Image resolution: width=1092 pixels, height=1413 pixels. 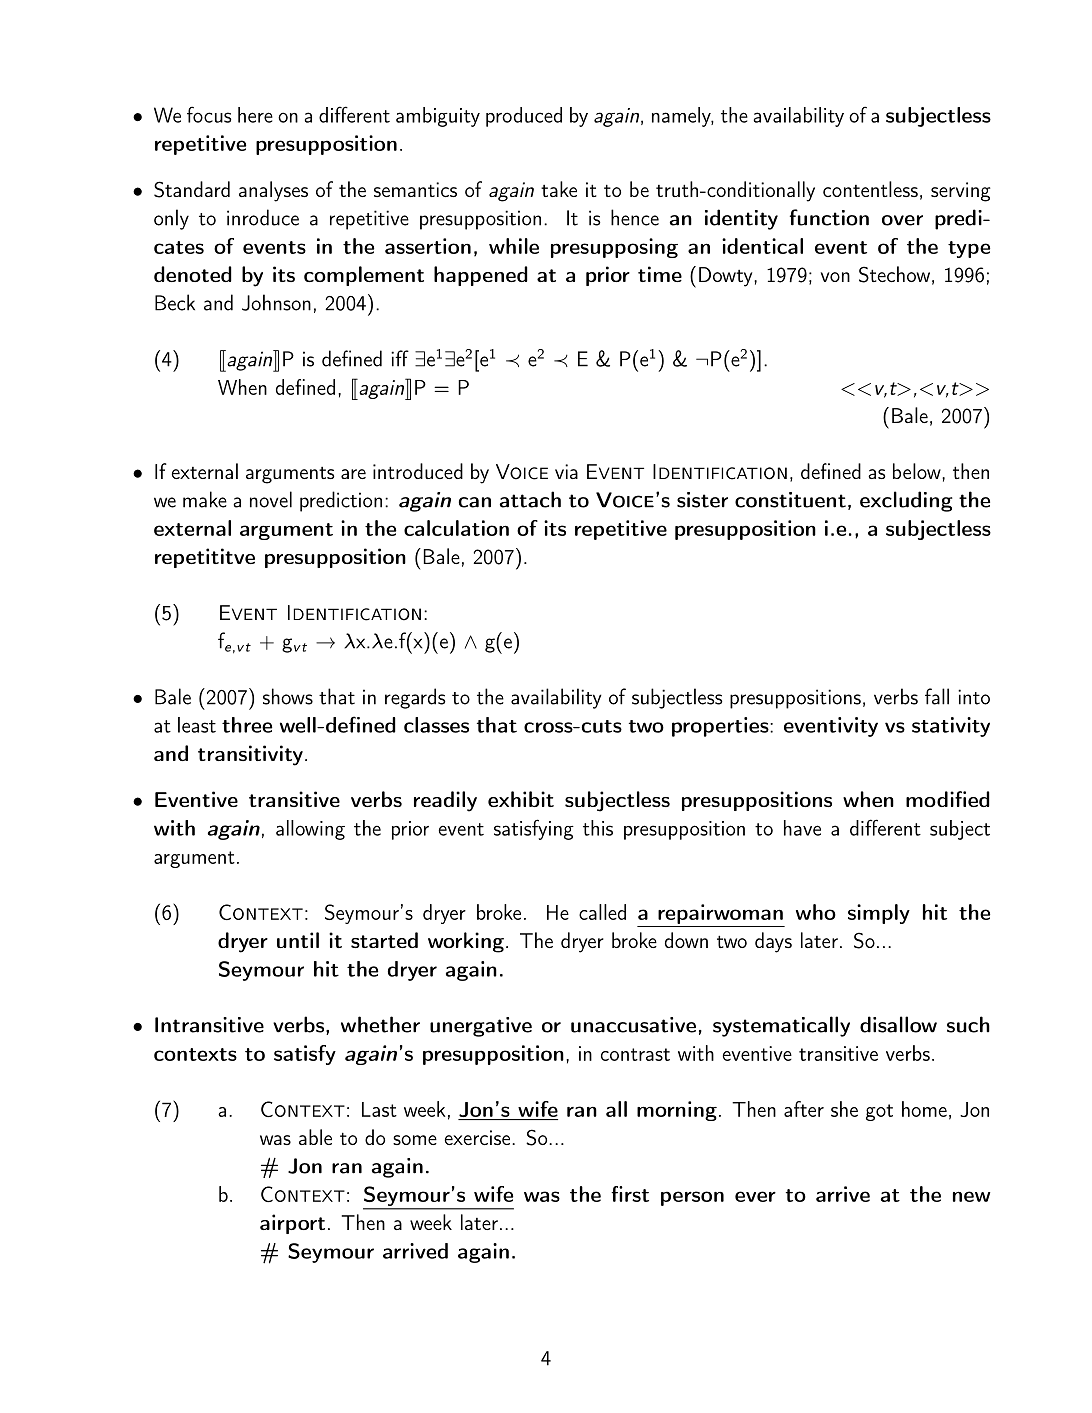 I want to click on fall, so click(x=937, y=696).
